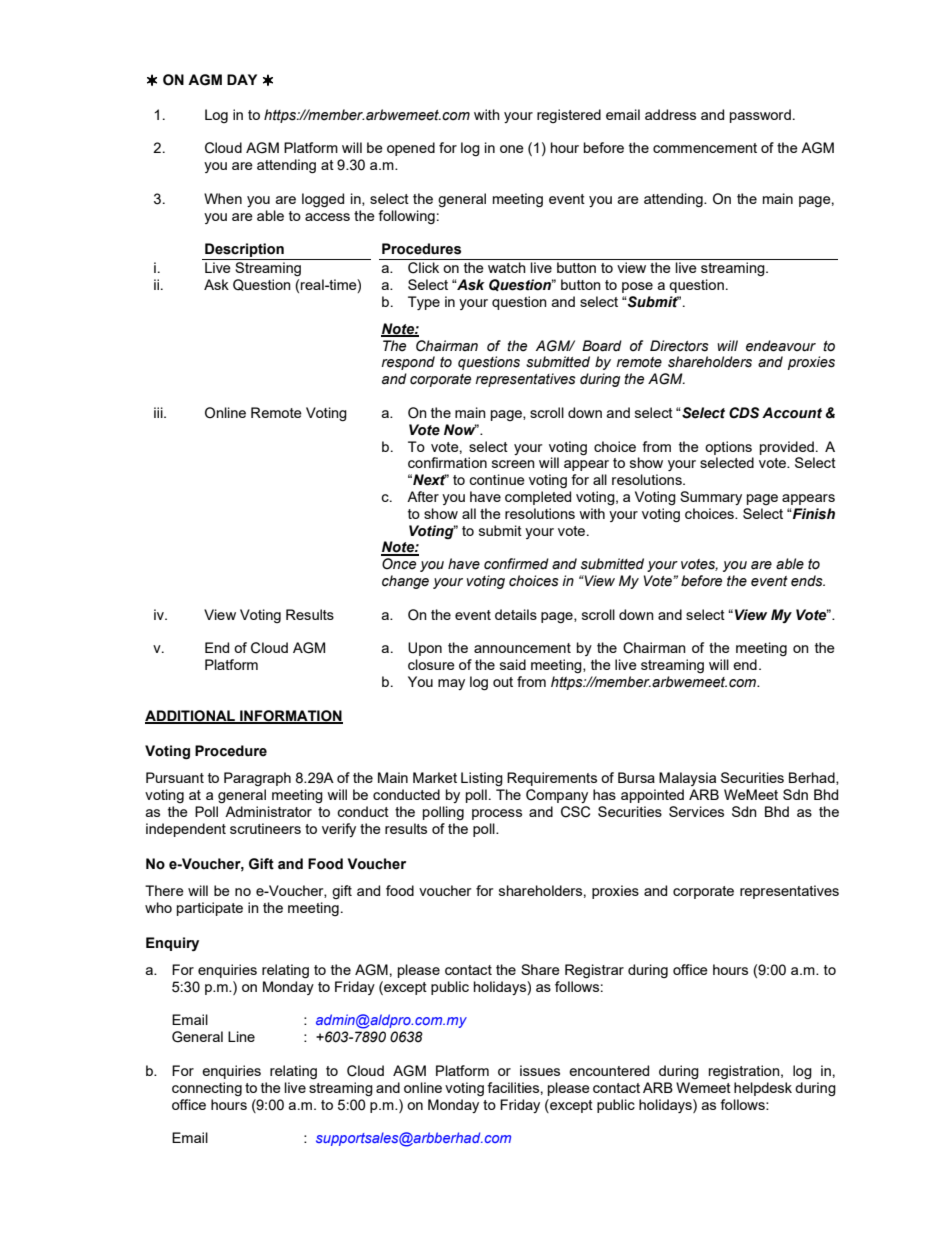  I want to click on Paragraph, so click(257, 779).
